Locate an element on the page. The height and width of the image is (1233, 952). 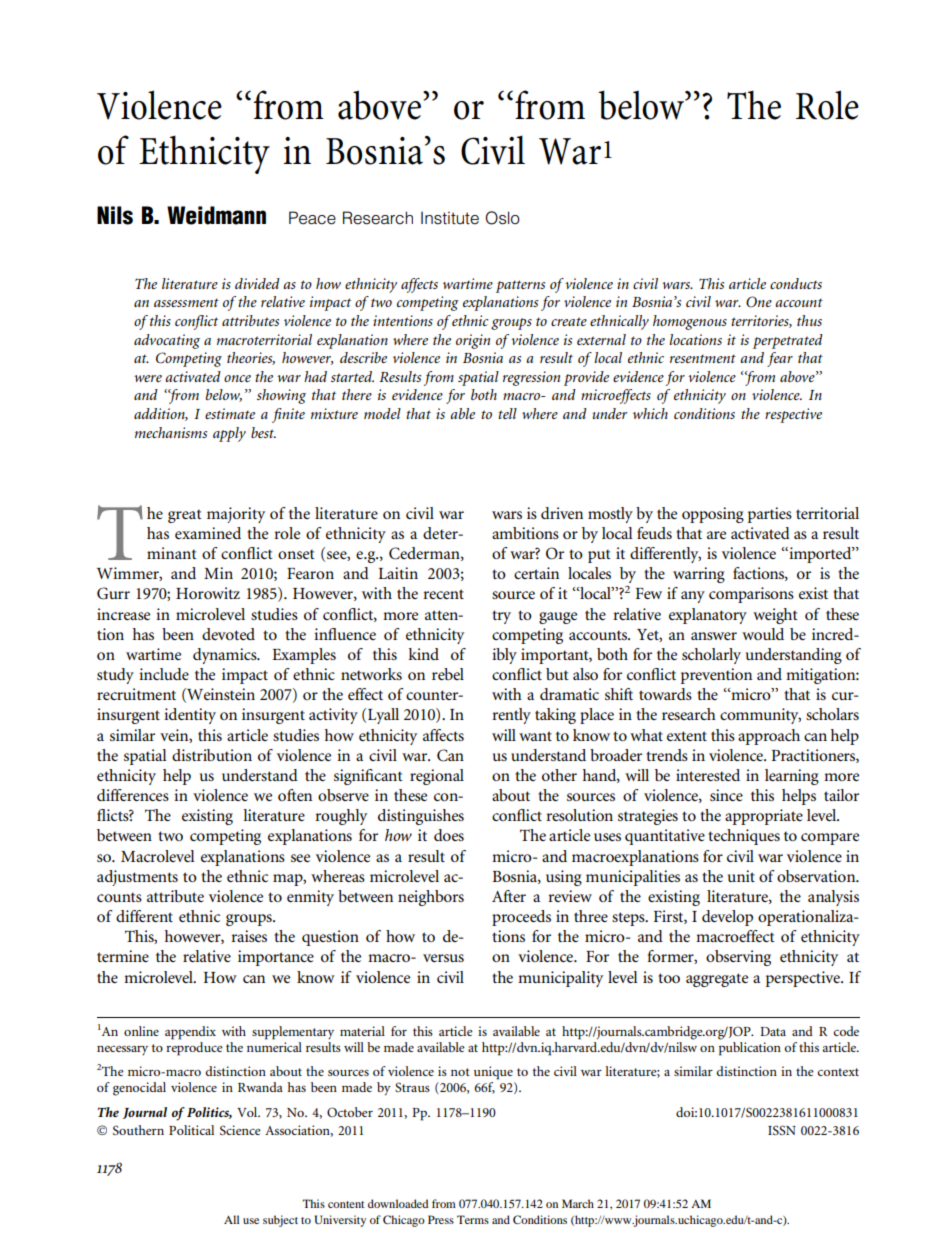
conducts is located at coordinates (796, 283).
